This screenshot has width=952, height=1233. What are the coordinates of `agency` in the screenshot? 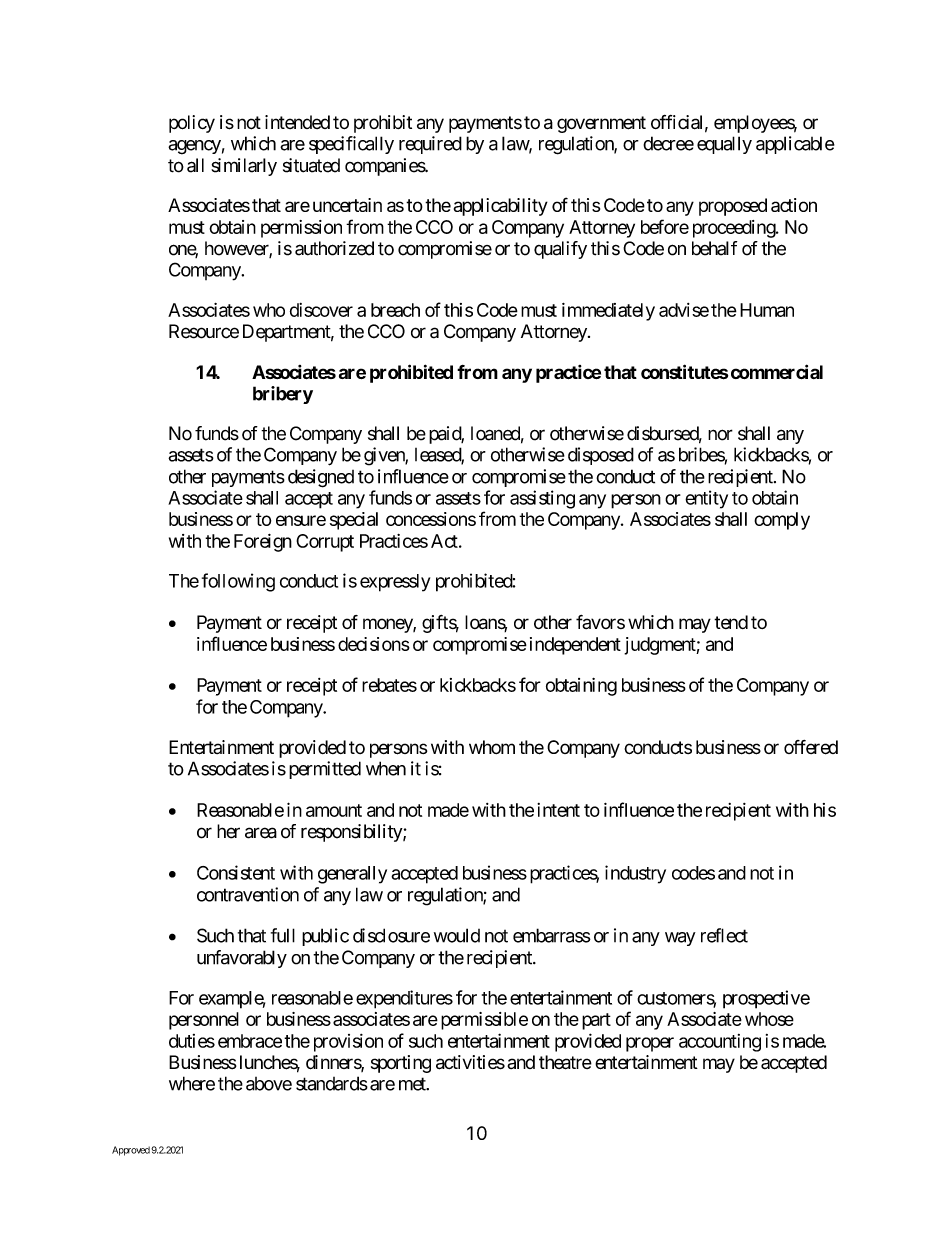 It's located at (194, 147).
